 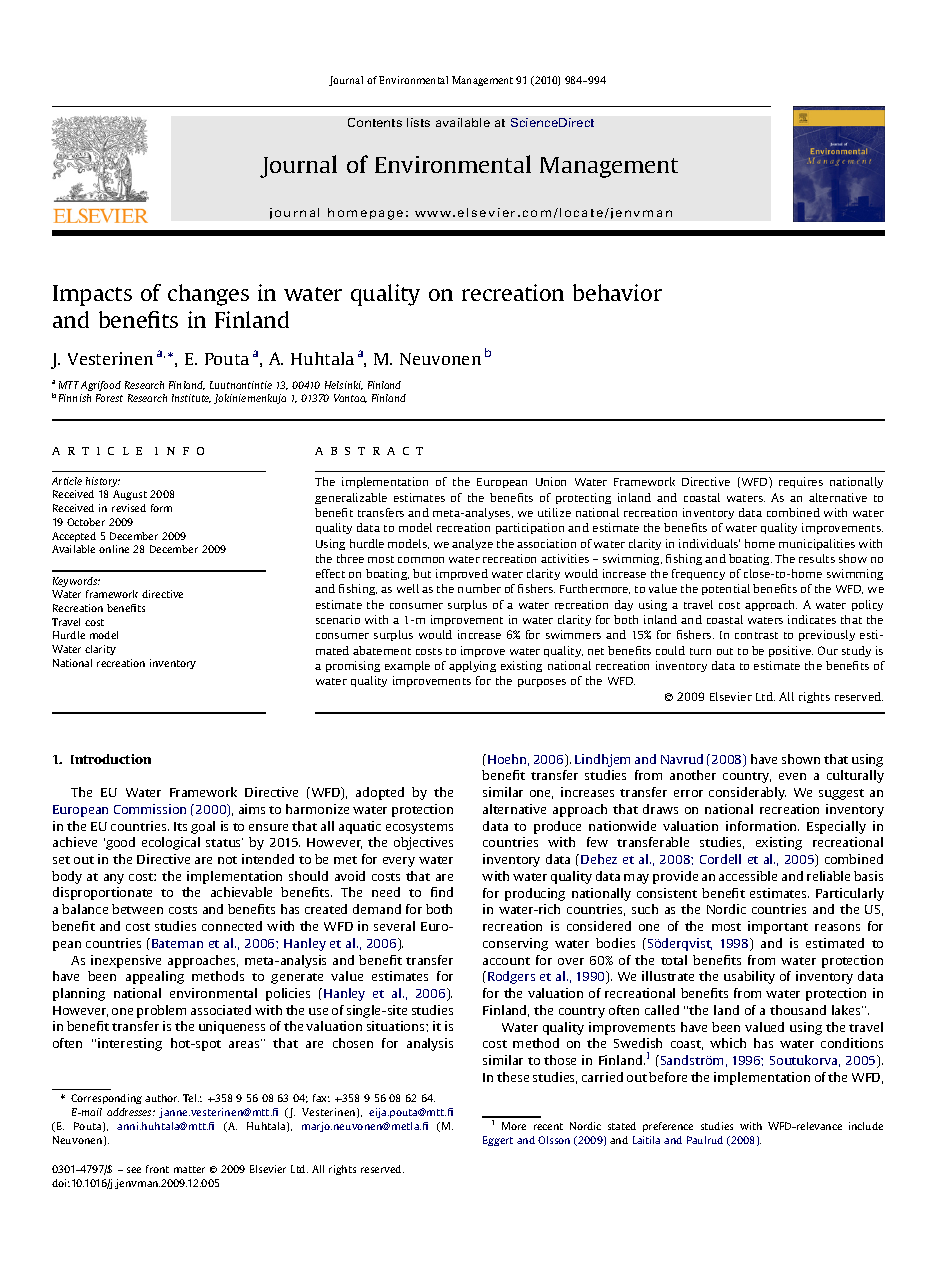 I want to click on municipalities, so click(x=817, y=544).
